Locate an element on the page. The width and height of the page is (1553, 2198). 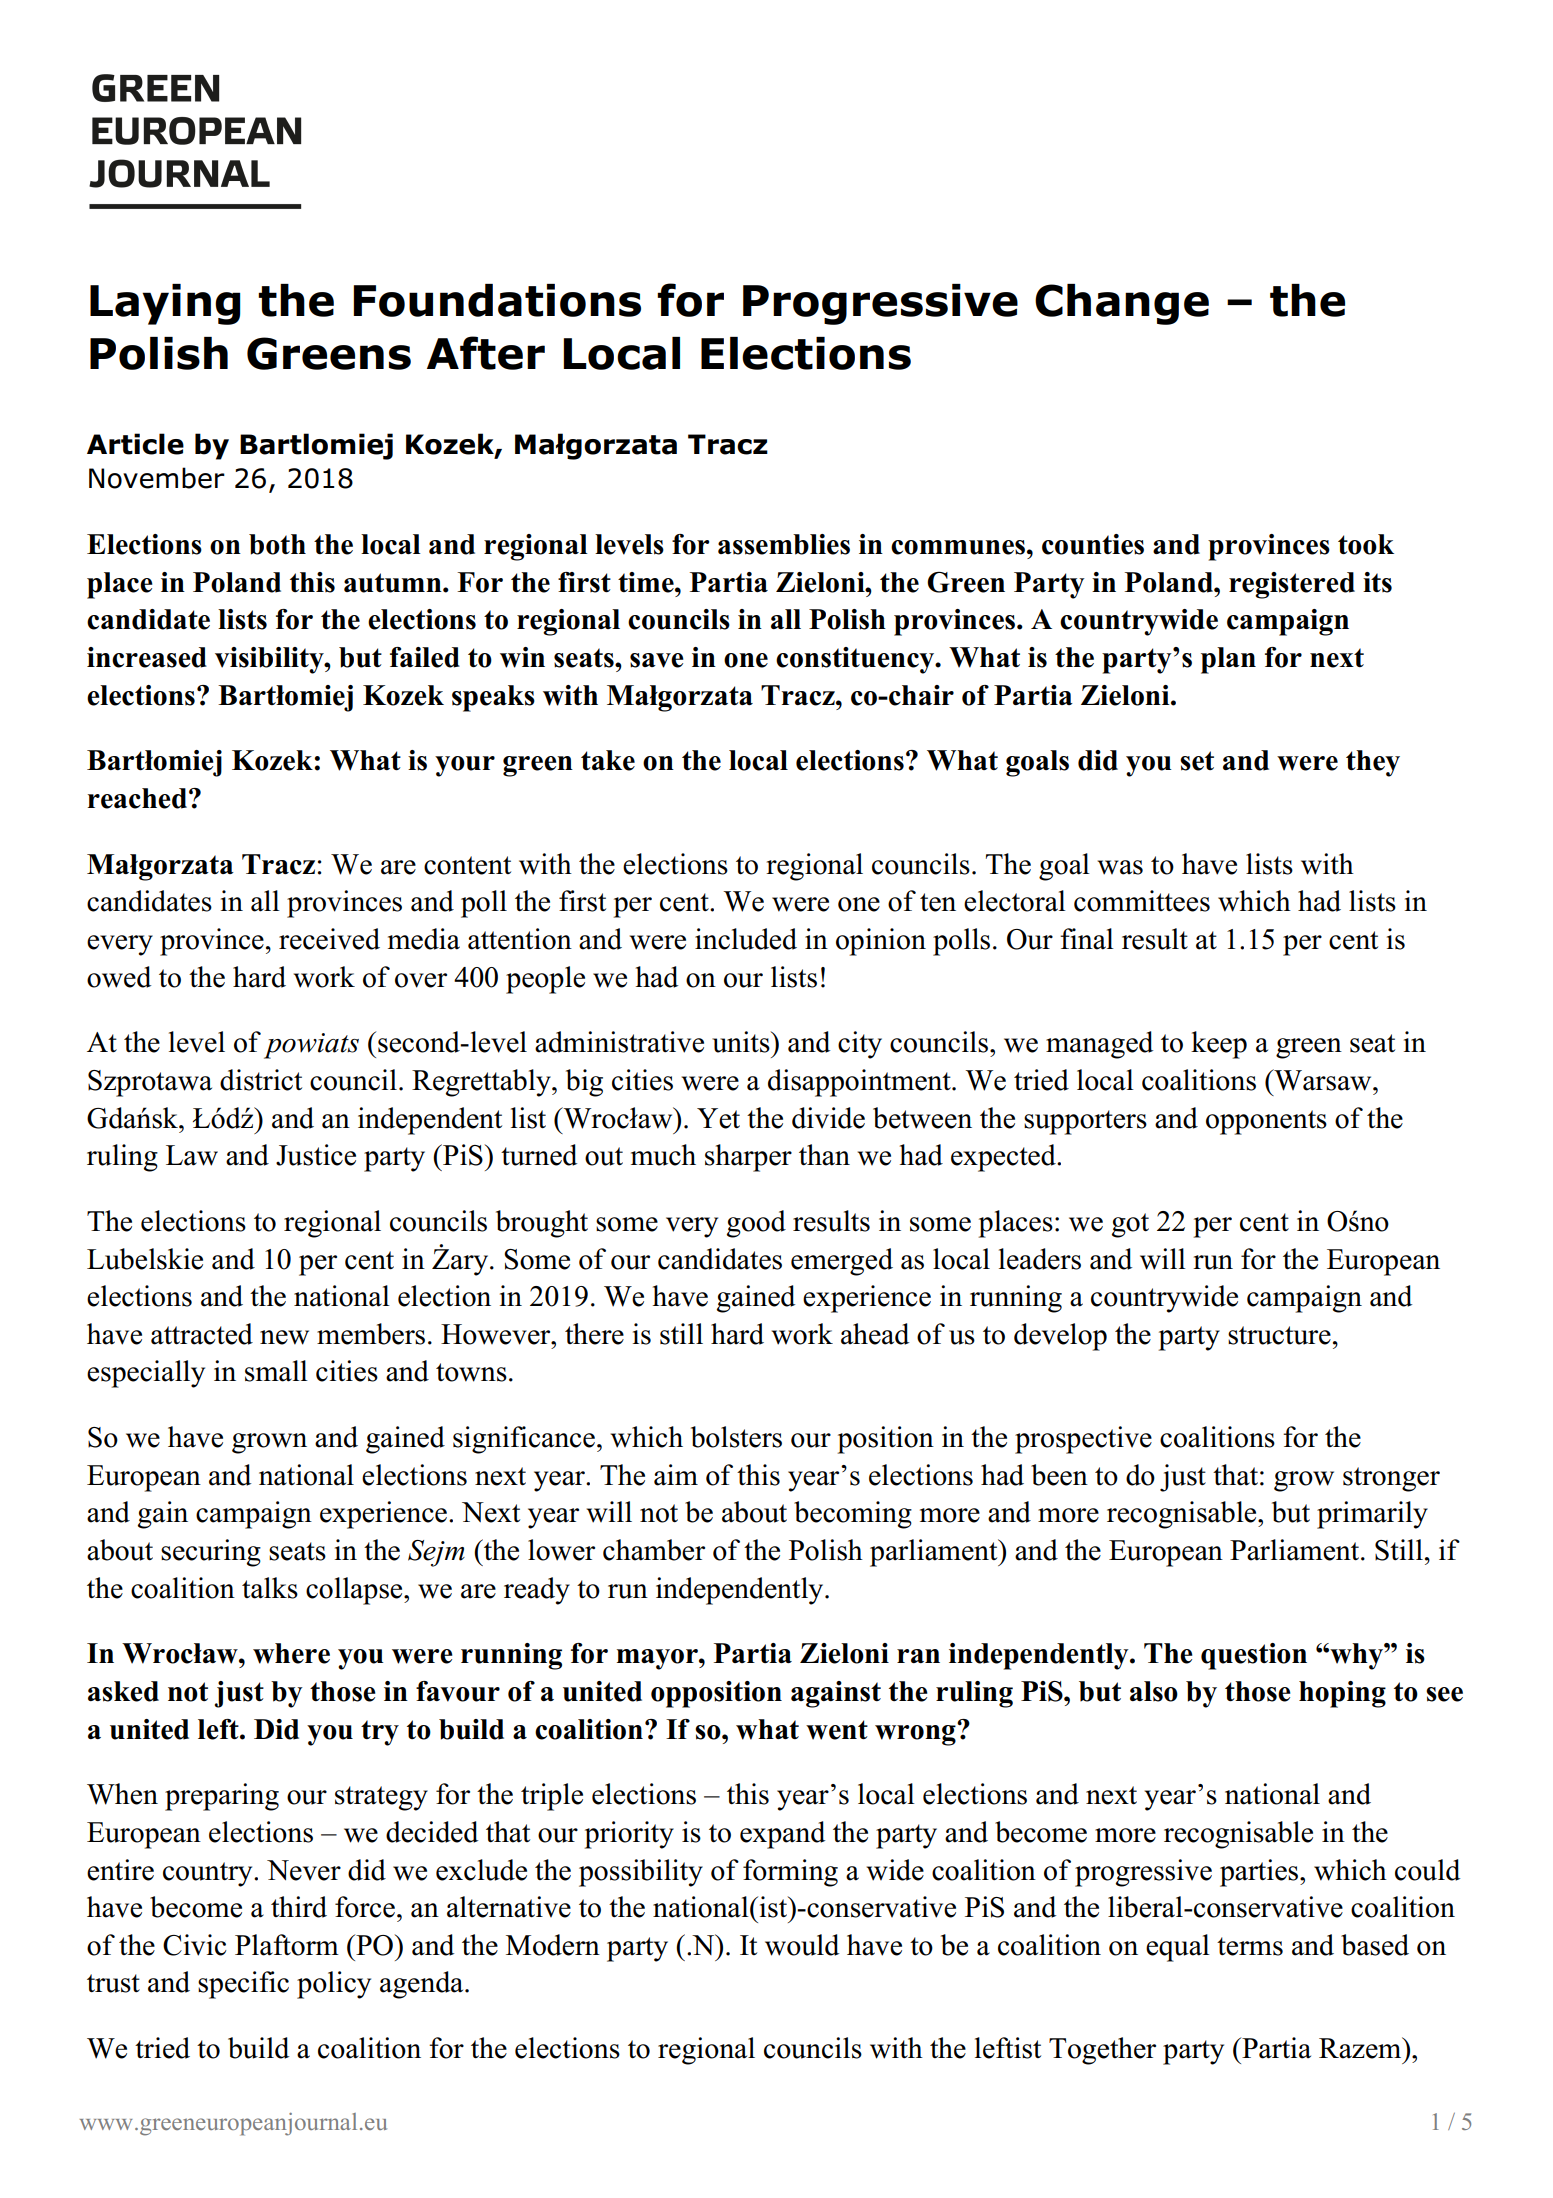
would is located at coordinates (802, 1945).
